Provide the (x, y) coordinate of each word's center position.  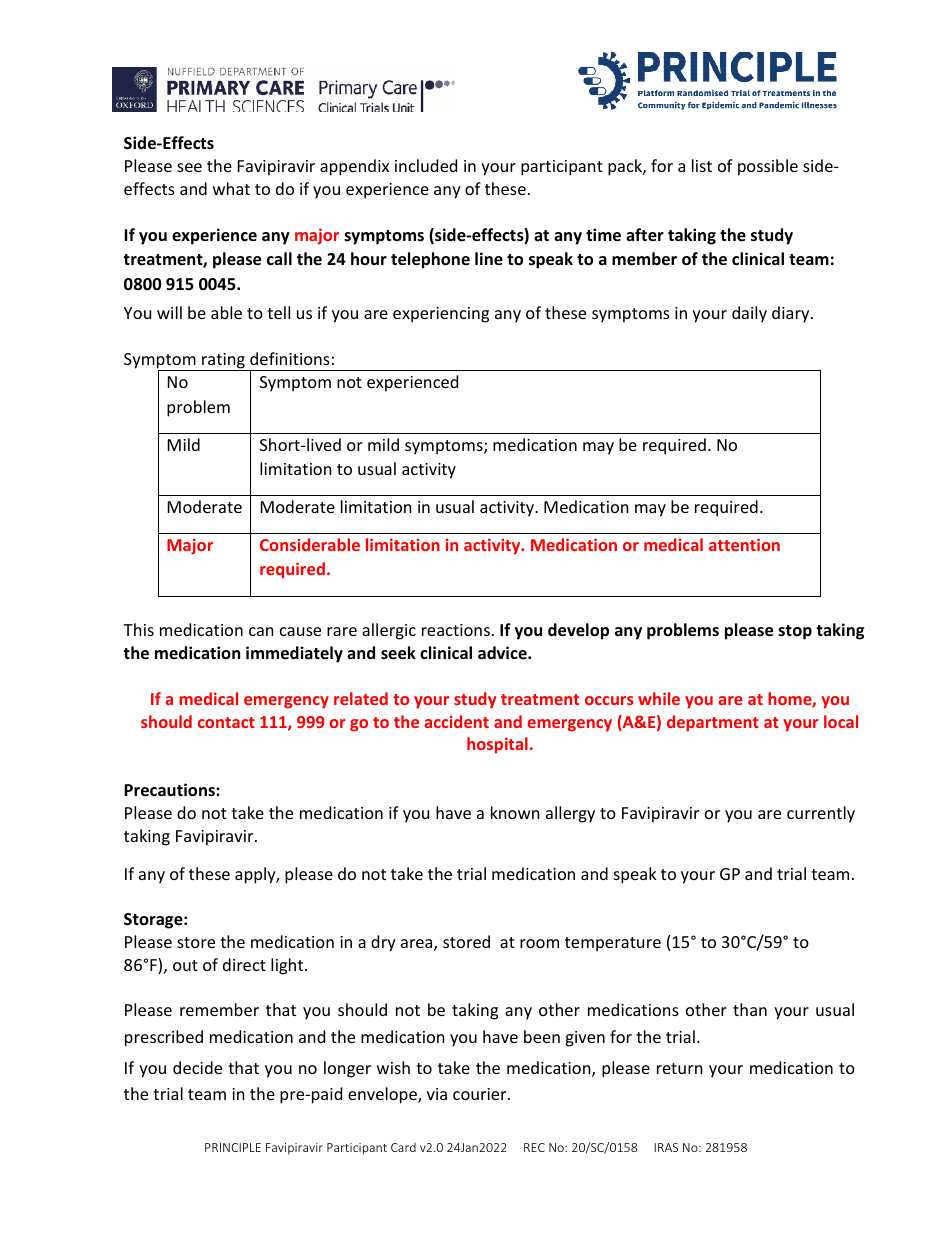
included (426, 165)
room (539, 943)
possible (768, 167)
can (261, 631)
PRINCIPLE (233, 1147)
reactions (456, 630)
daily (749, 314)
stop (795, 632)
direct (244, 964)
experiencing (441, 315)
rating (223, 362)
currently (821, 814)
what (231, 188)
